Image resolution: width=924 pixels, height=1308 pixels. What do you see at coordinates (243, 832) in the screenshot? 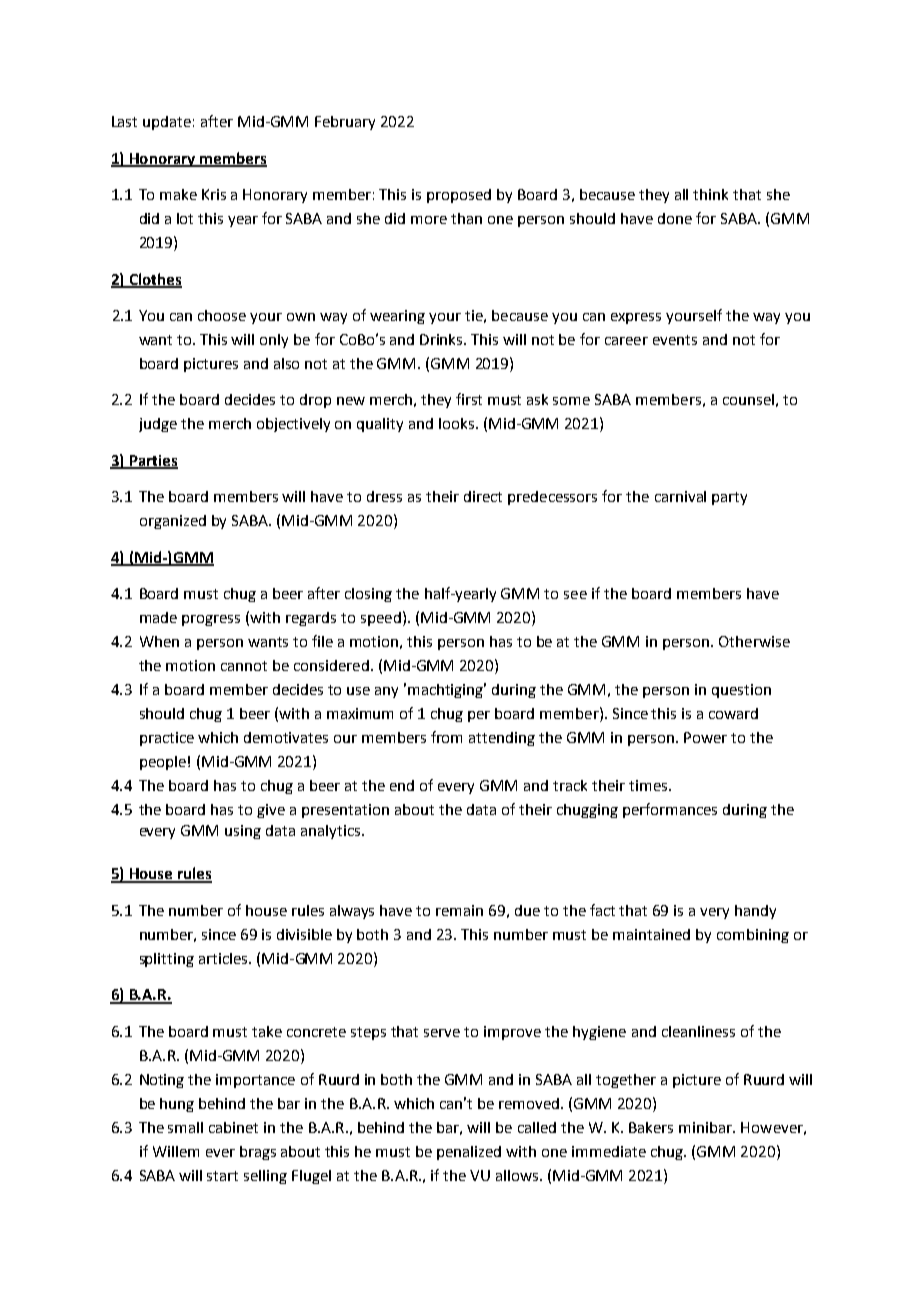
I see `using` at bounding box center [243, 832].
